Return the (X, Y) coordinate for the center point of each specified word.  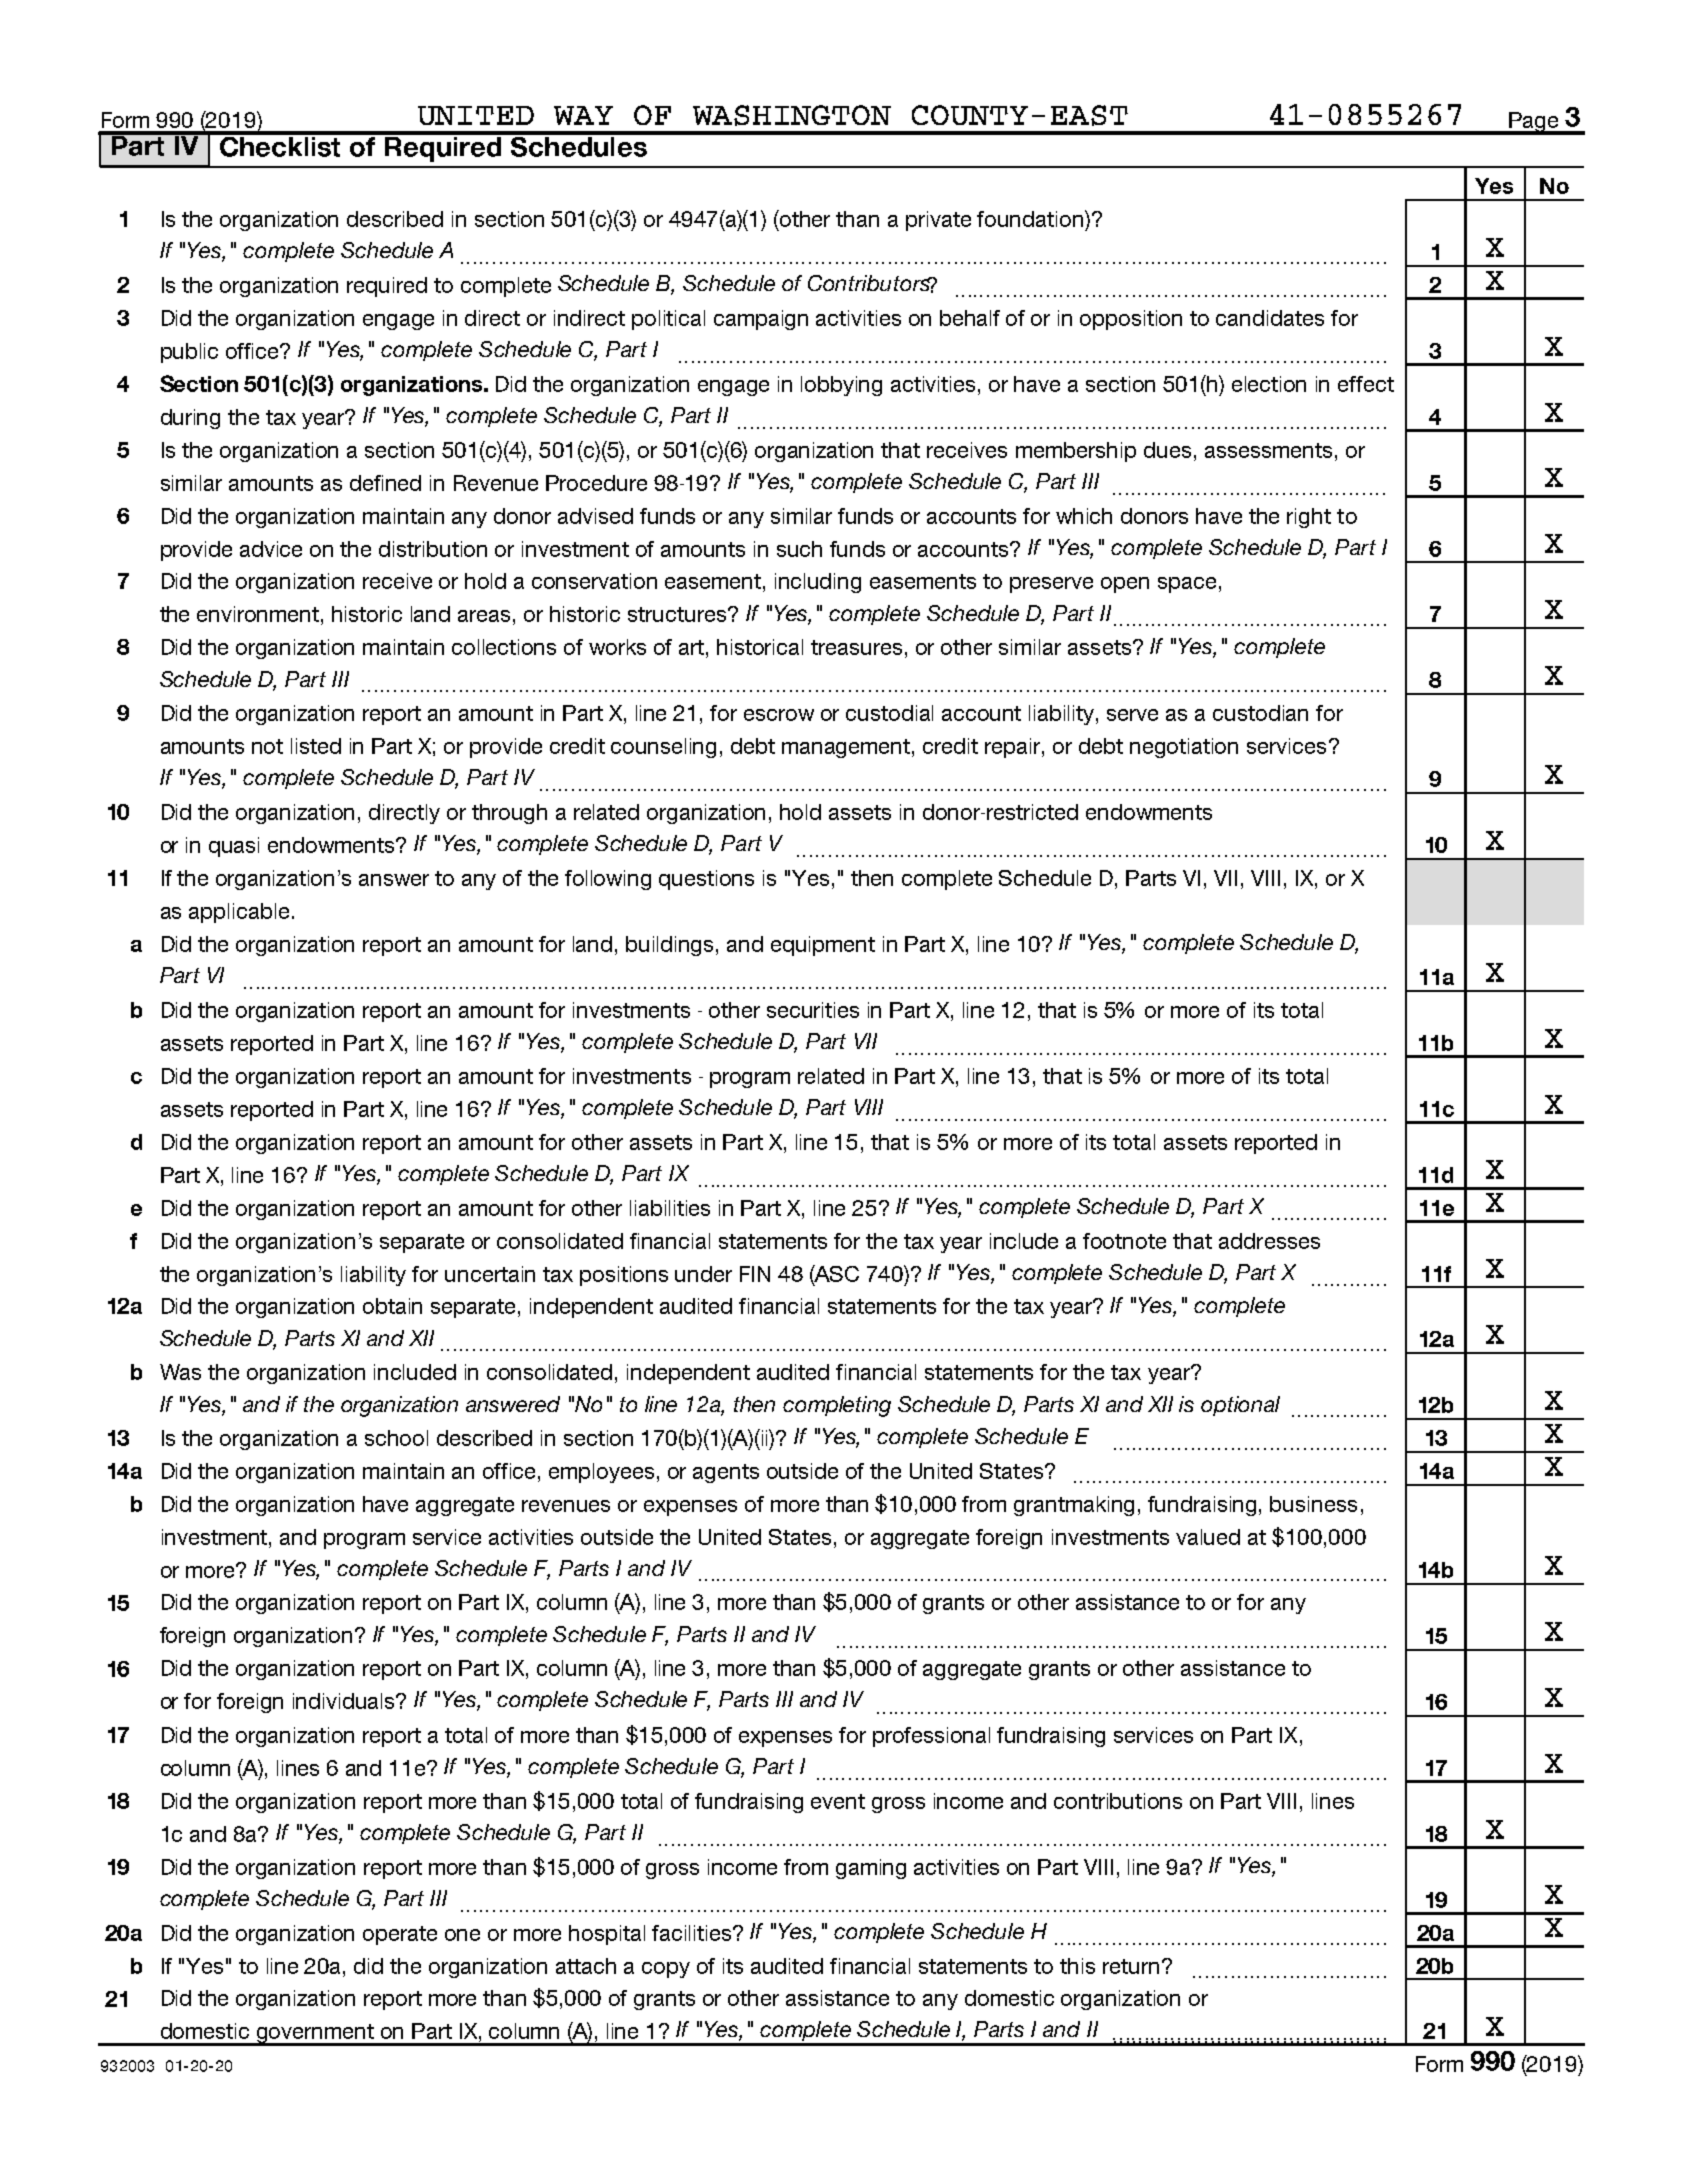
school (396, 1438)
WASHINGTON (792, 115)
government (315, 2034)
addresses (1269, 1241)
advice (271, 549)
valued (1208, 1537)
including (818, 583)
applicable (239, 913)
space (1187, 585)
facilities (693, 1933)
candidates (1270, 318)
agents (726, 1473)
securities (813, 1010)
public (189, 353)
